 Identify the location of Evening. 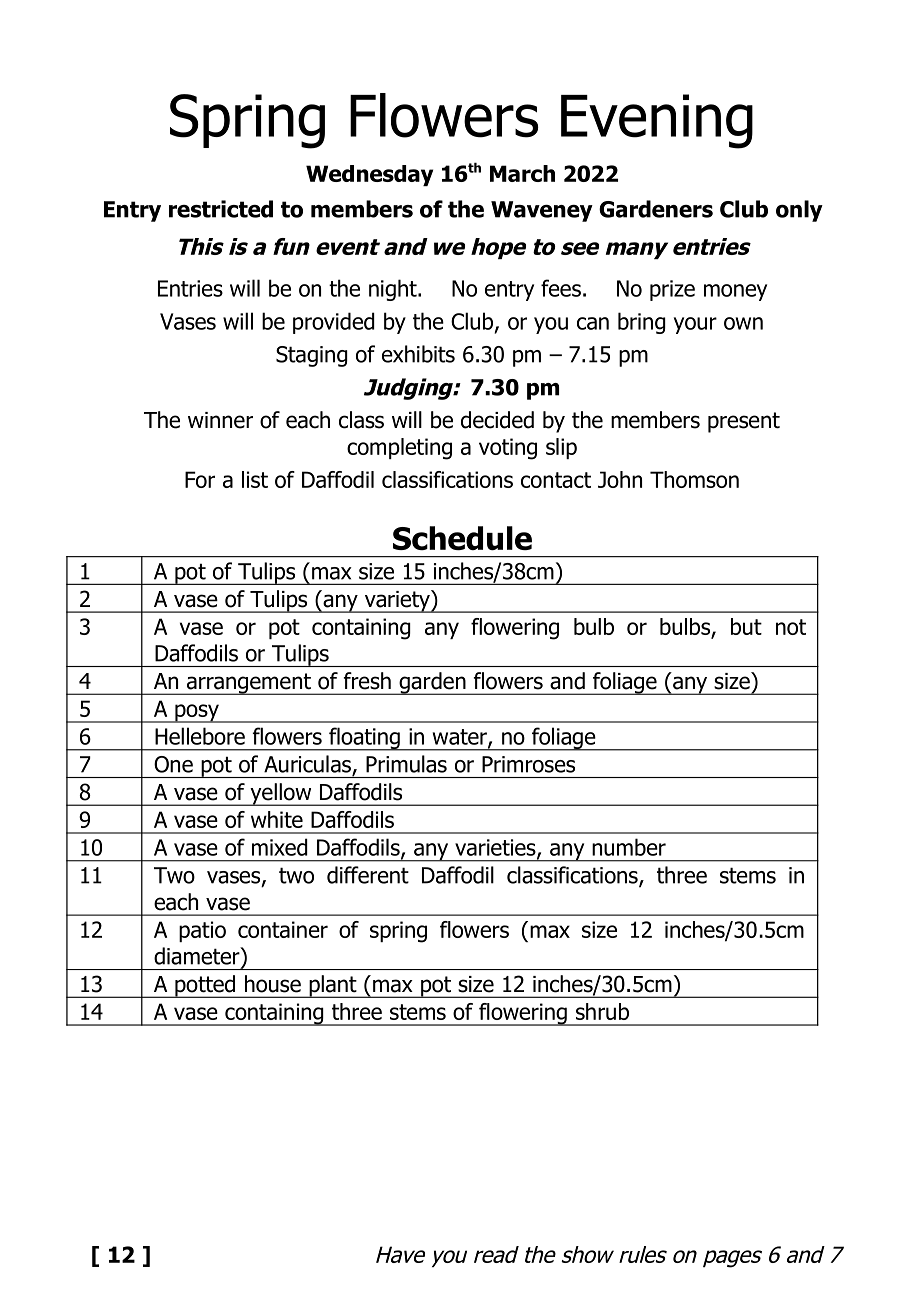
(657, 121).
